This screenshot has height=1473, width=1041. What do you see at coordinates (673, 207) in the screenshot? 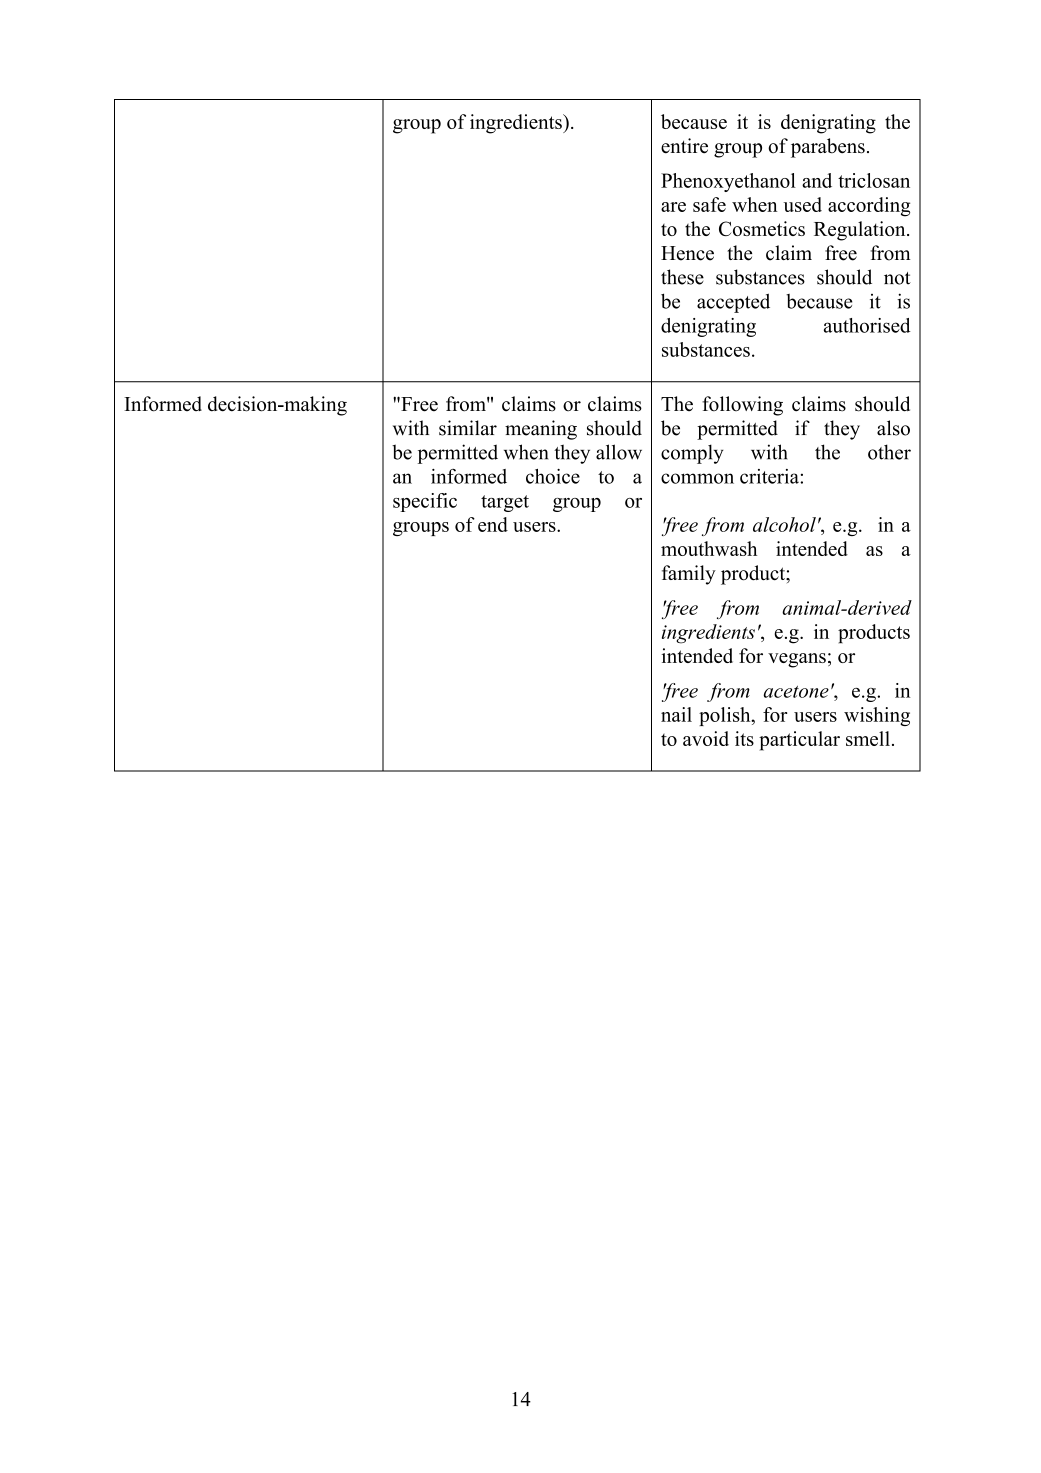
I see `are` at bounding box center [673, 207].
